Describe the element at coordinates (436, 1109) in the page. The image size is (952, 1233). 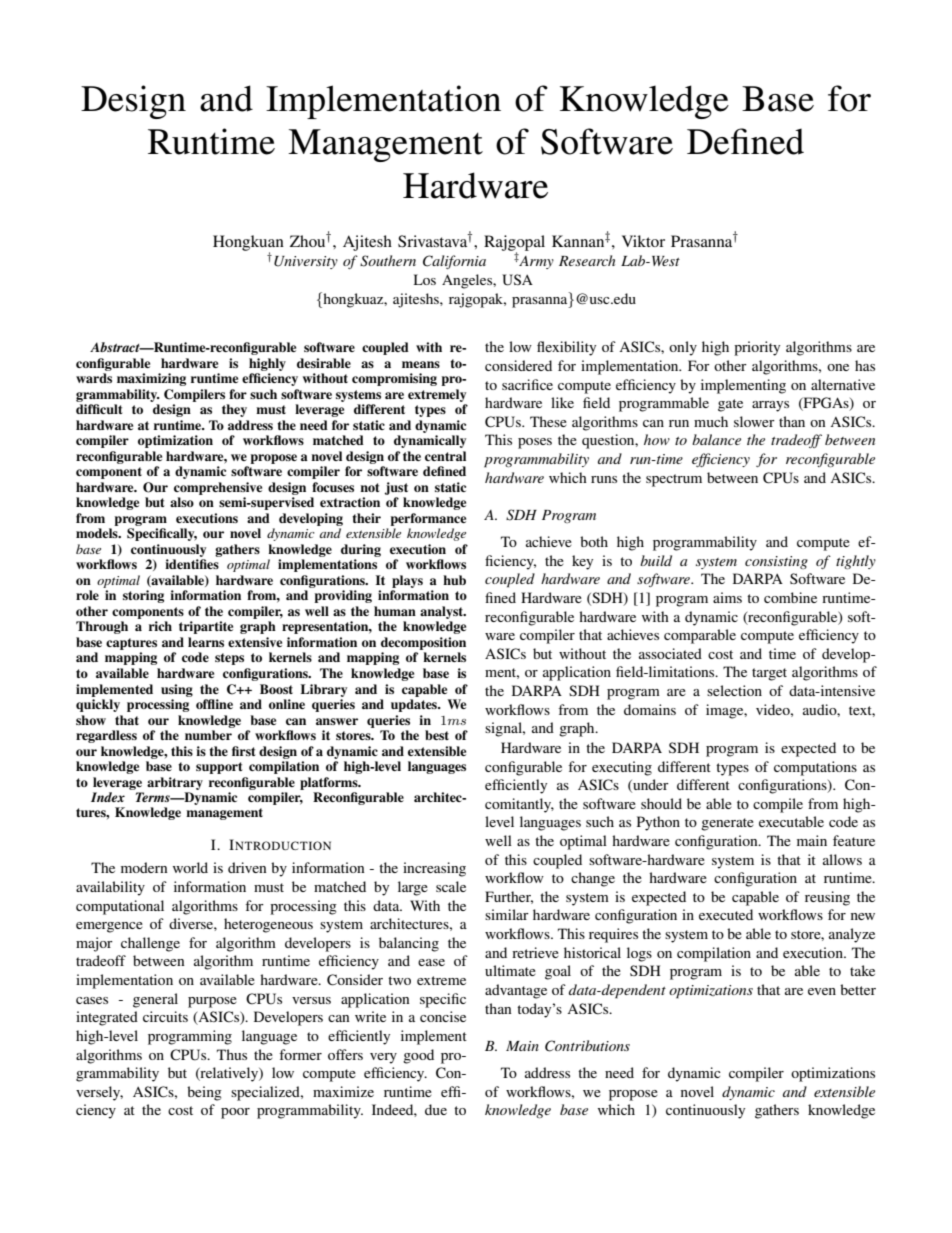
I see `due` at that location.
